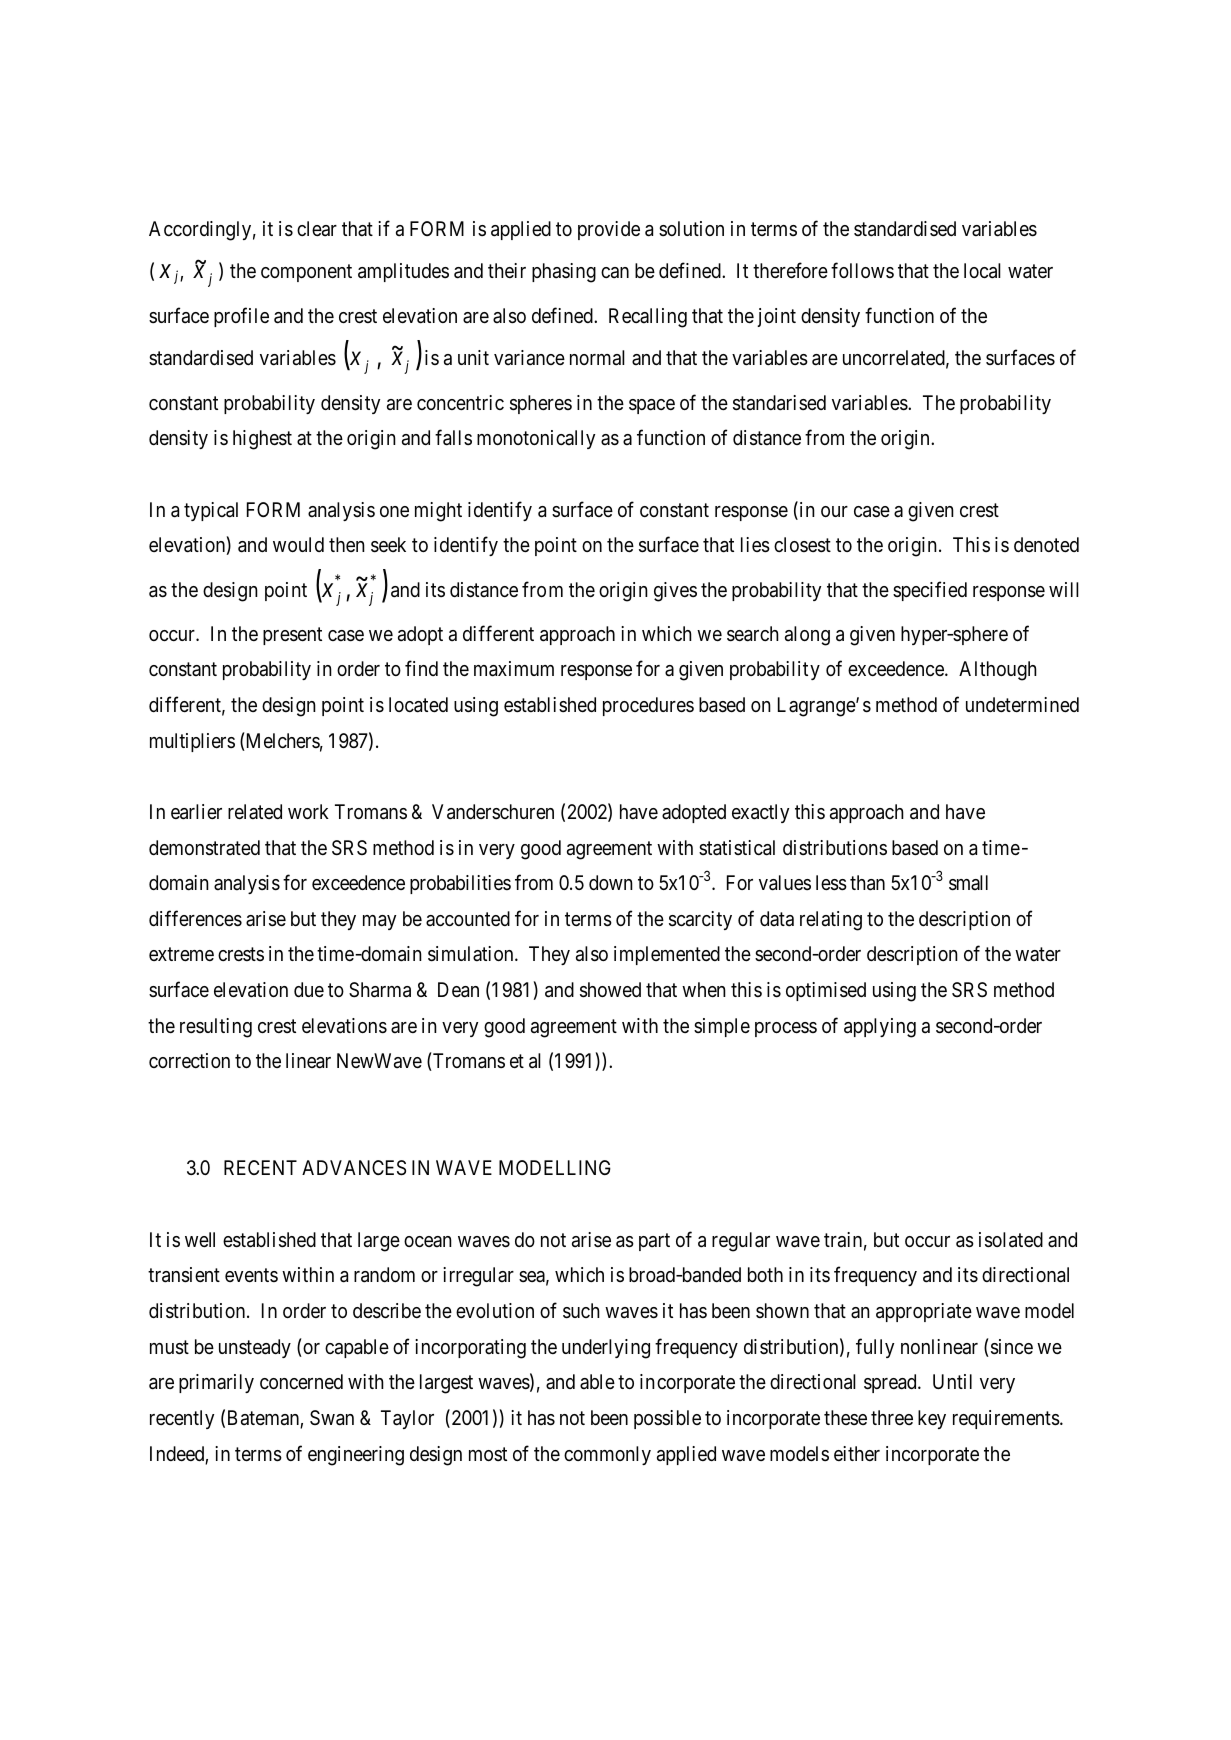  What do you see at coordinates (932, 1419) in the page?
I see `key` at bounding box center [932, 1419].
